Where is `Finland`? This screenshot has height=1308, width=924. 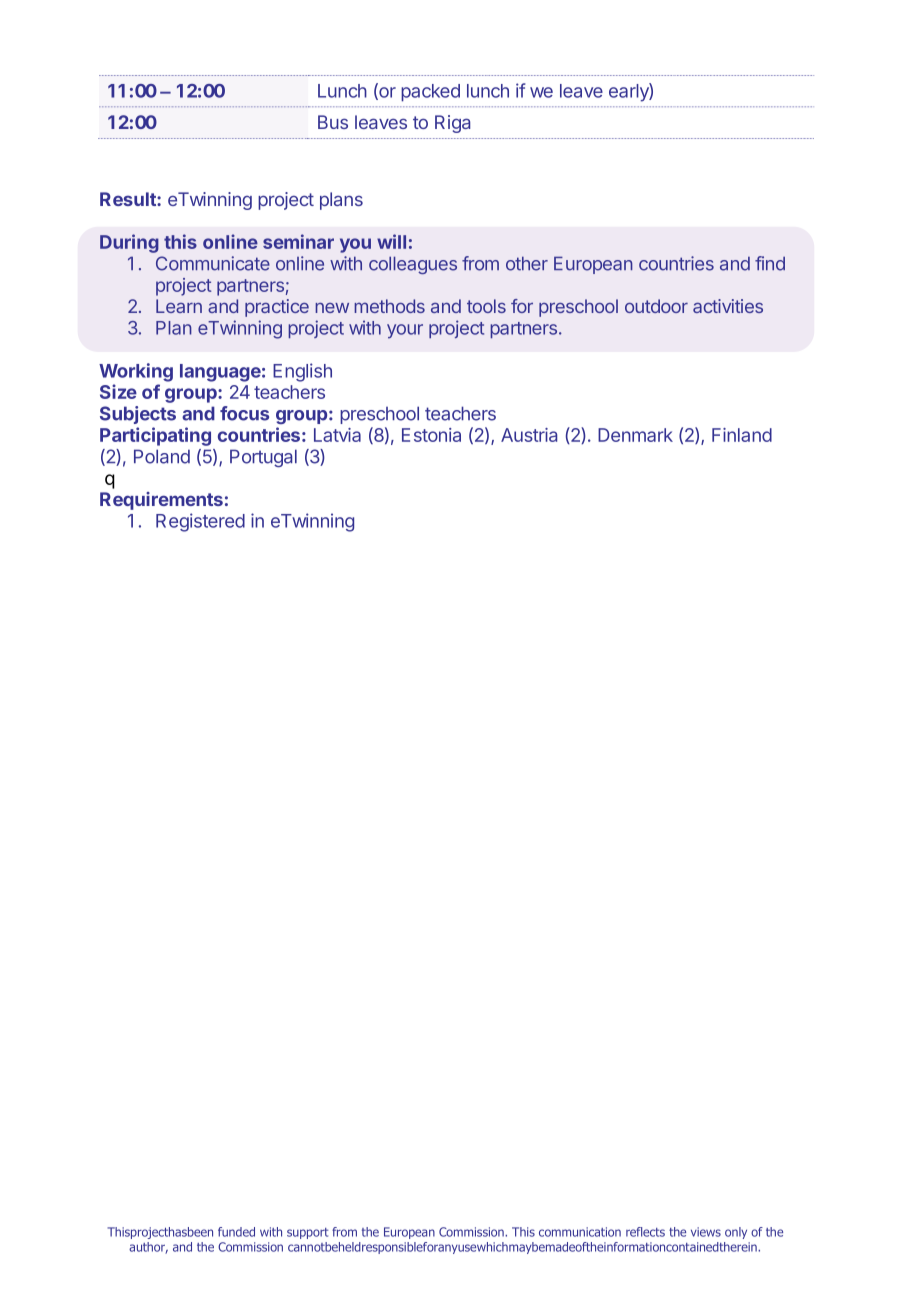 Finland is located at coordinates (742, 435).
